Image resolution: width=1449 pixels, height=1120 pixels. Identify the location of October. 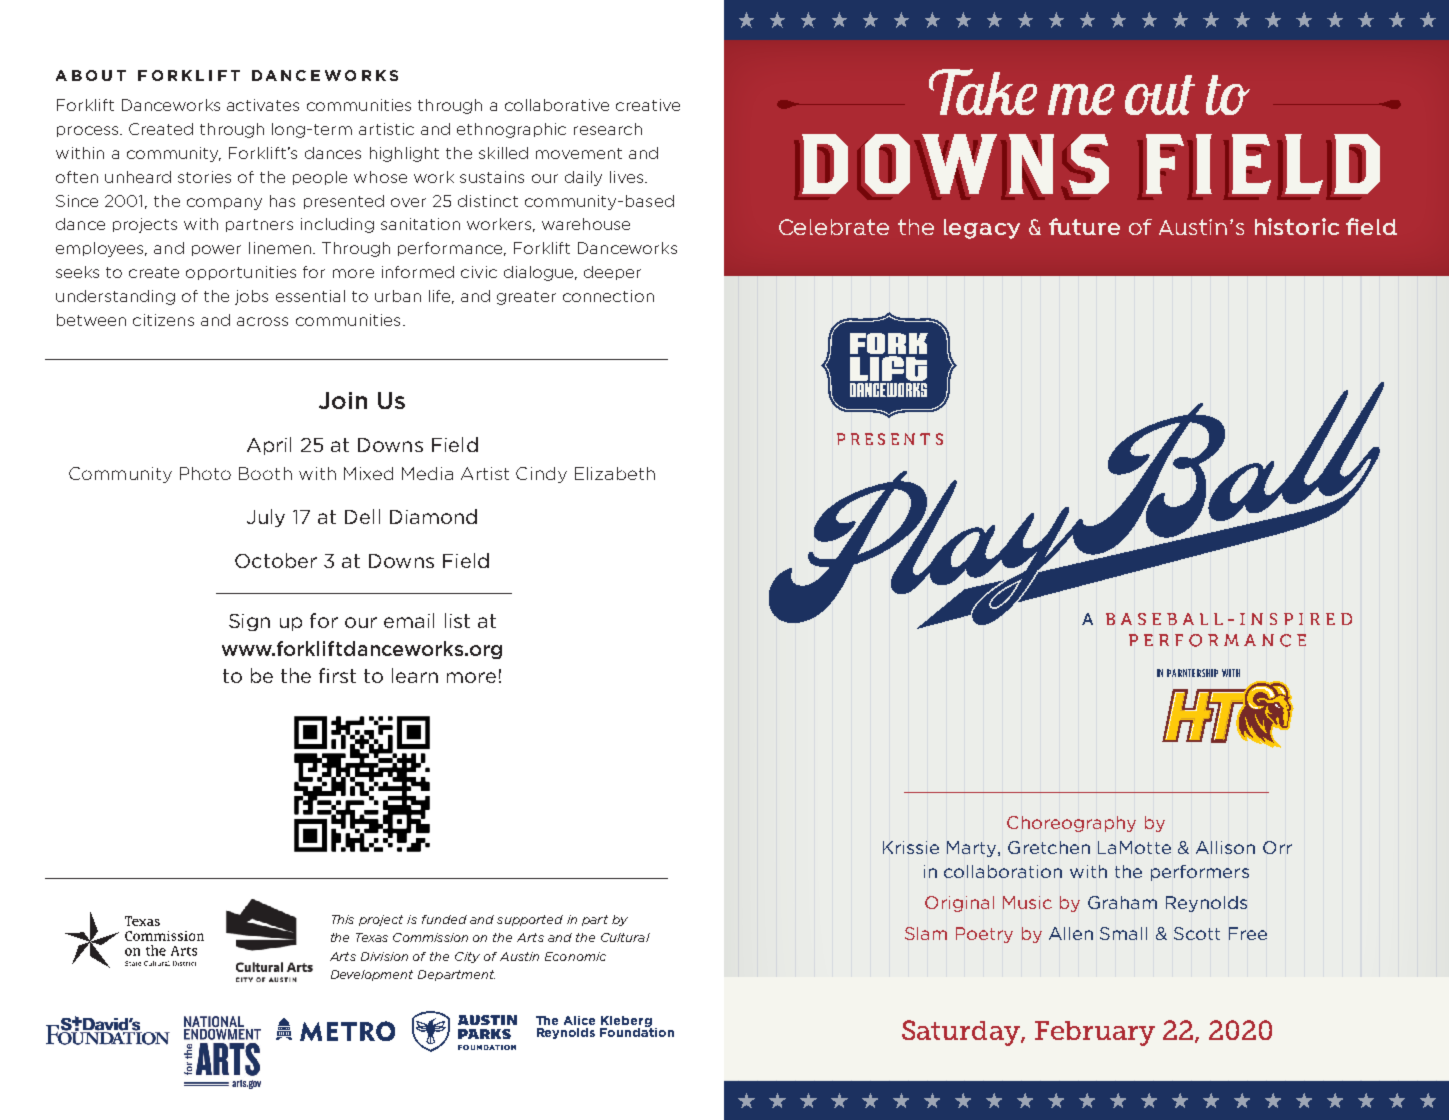
(276, 560).
